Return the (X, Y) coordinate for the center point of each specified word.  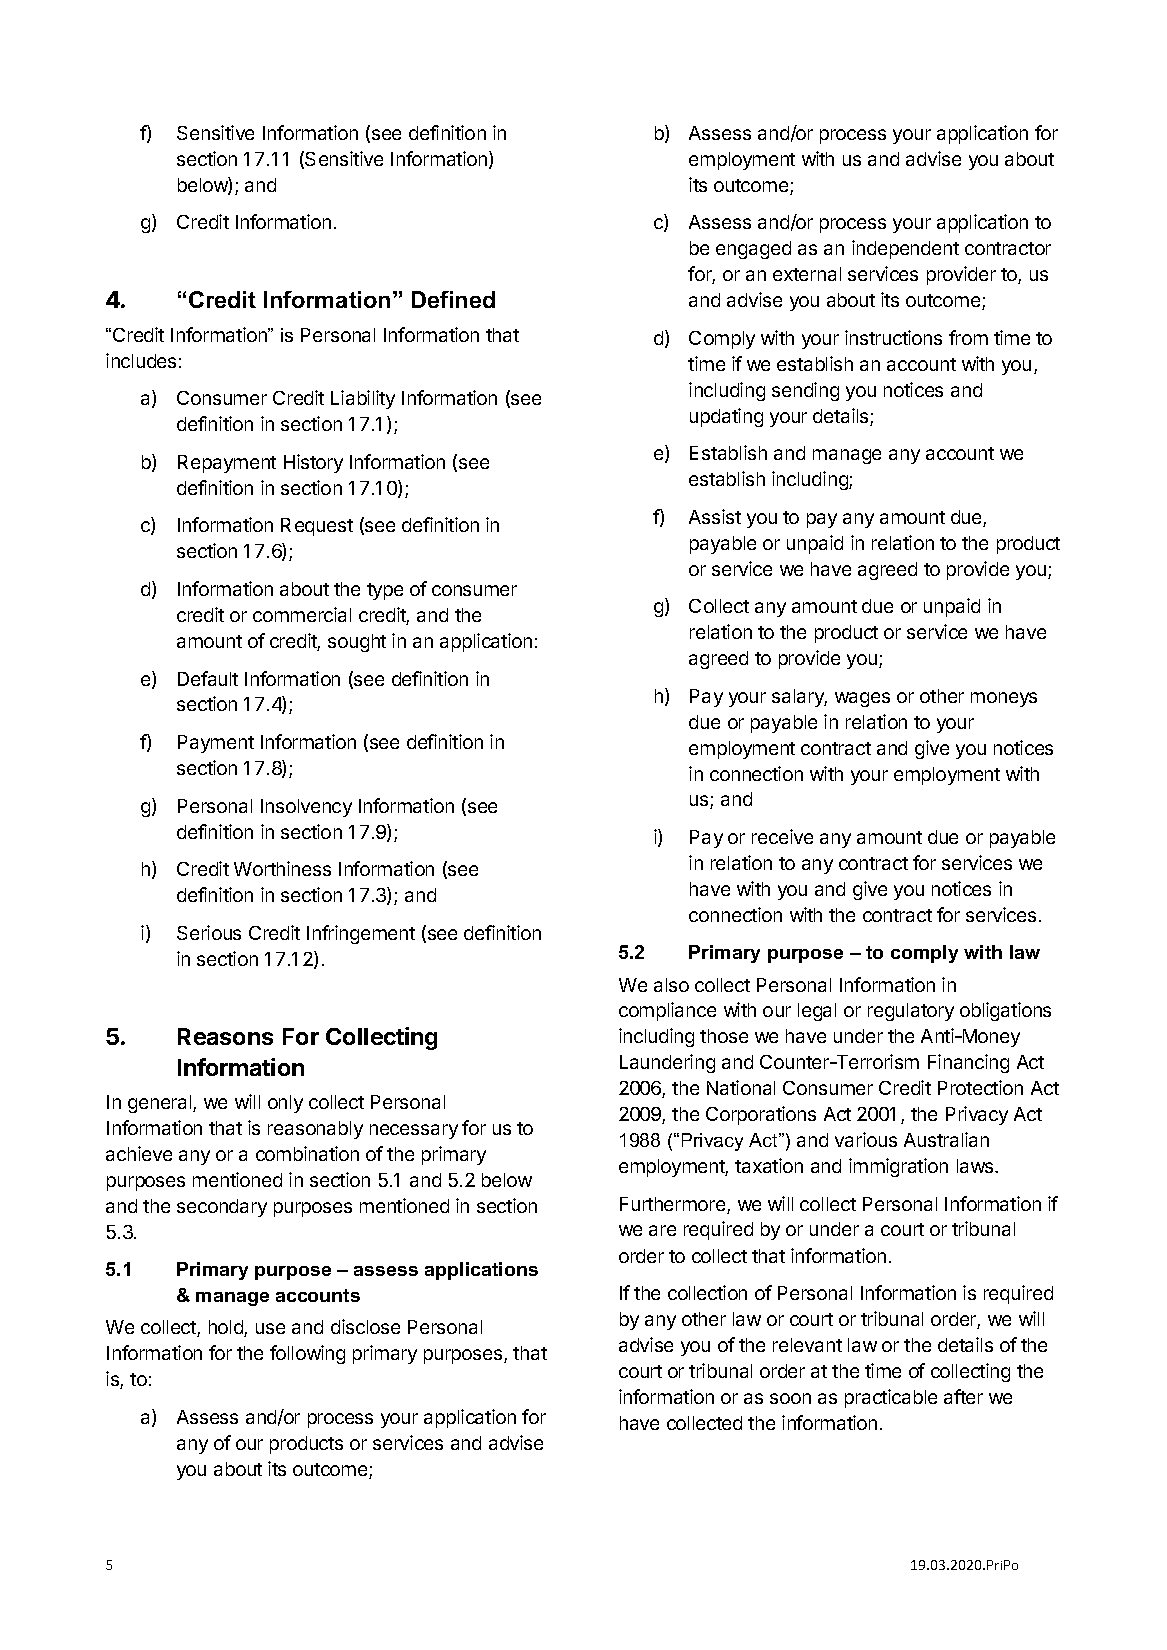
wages (862, 699)
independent (905, 249)
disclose (365, 1326)
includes (141, 360)
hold (227, 1328)
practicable (891, 1398)
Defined (453, 299)
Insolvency (306, 808)
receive (782, 836)
